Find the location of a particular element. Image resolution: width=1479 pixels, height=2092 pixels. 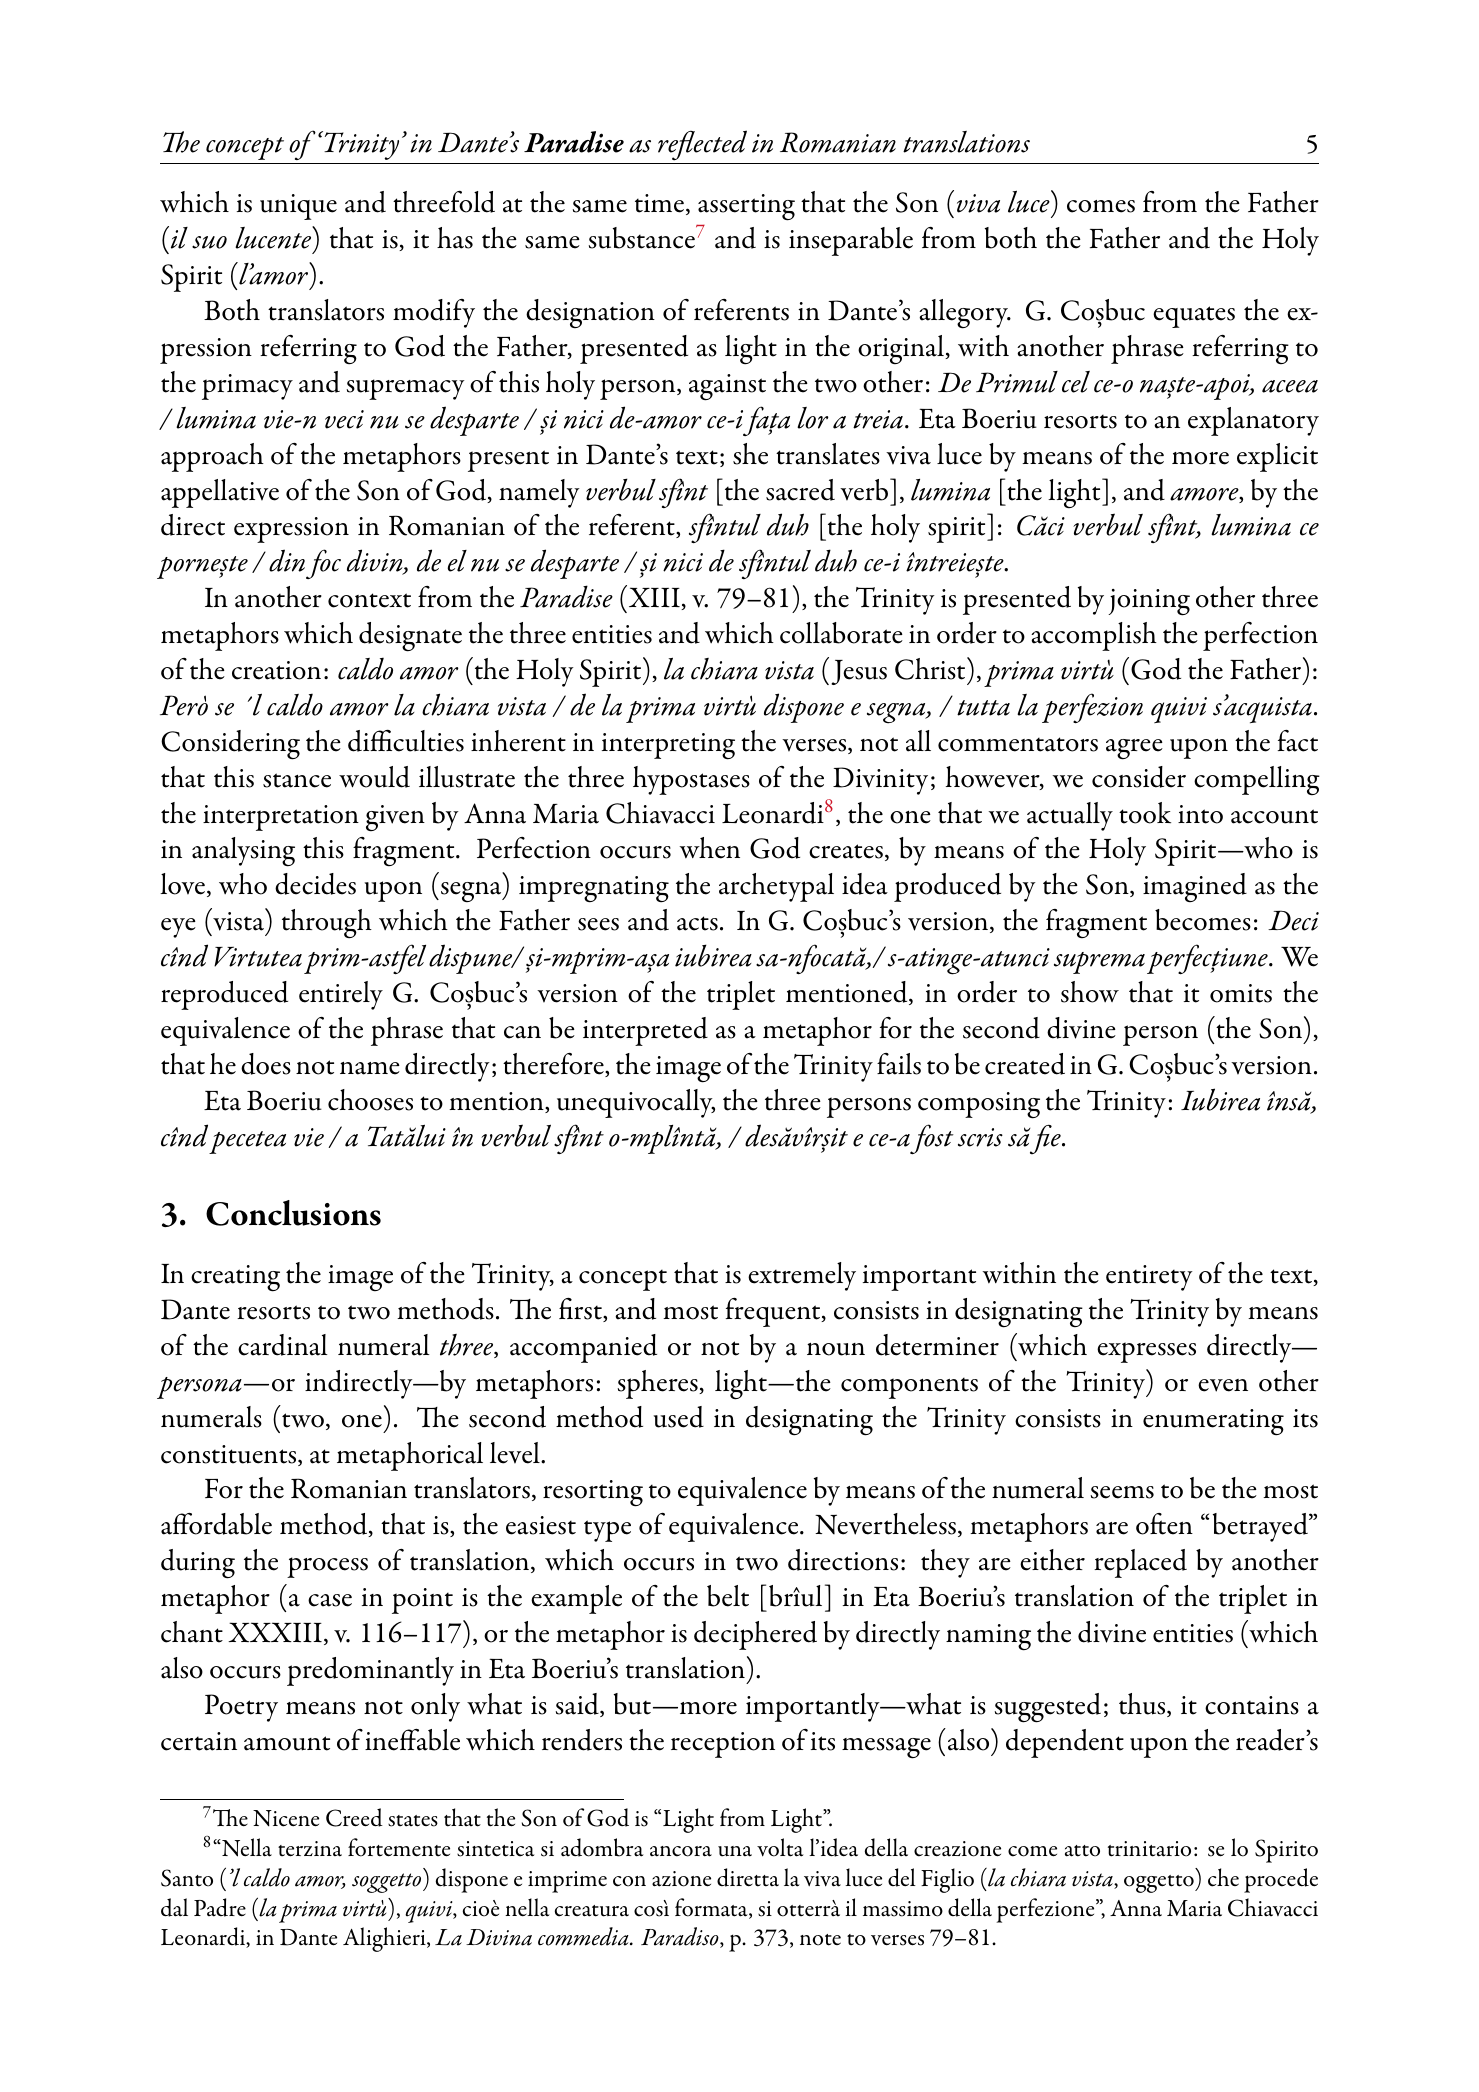

una is located at coordinates (735, 1851).
